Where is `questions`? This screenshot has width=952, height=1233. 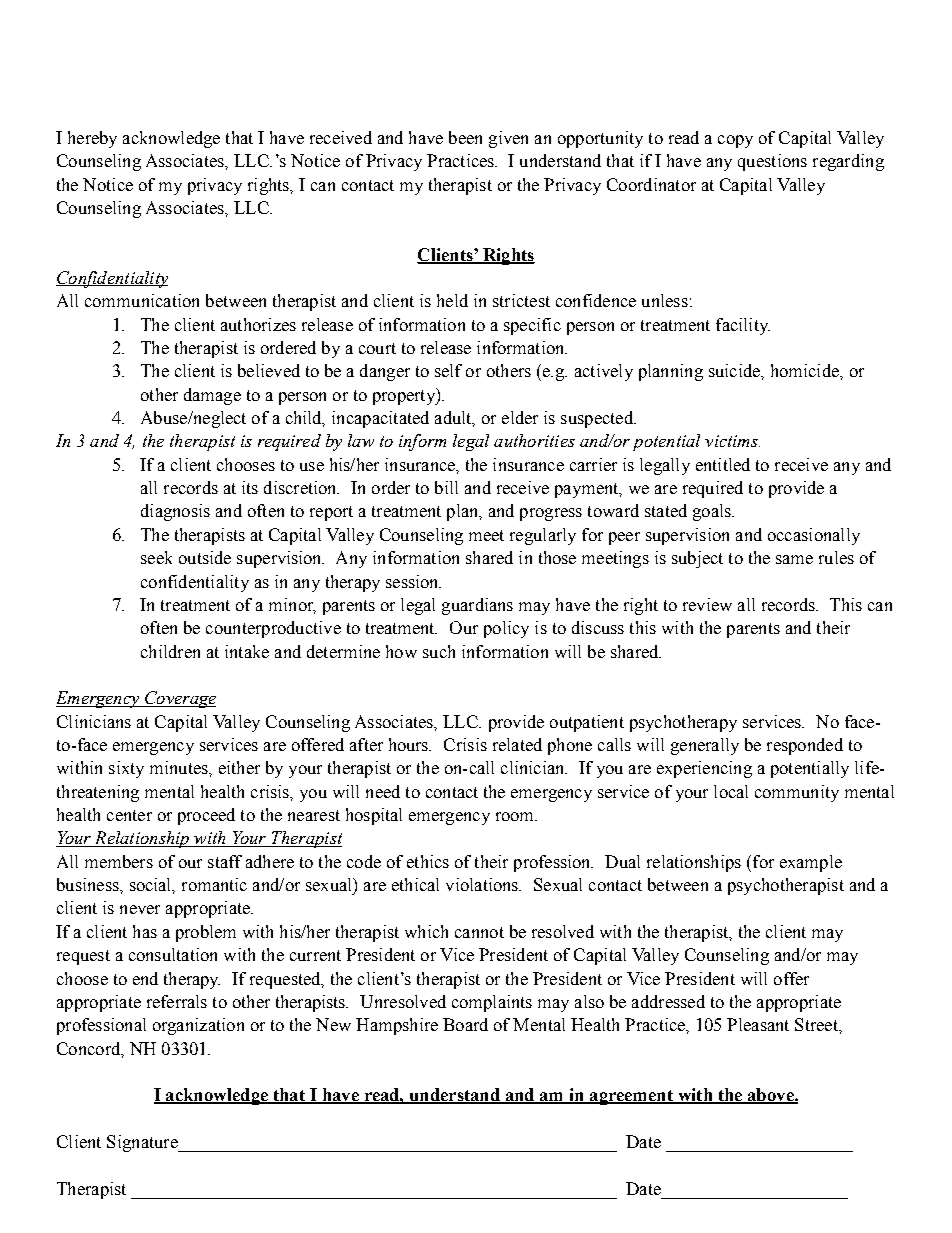 questions is located at coordinates (772, 162).
